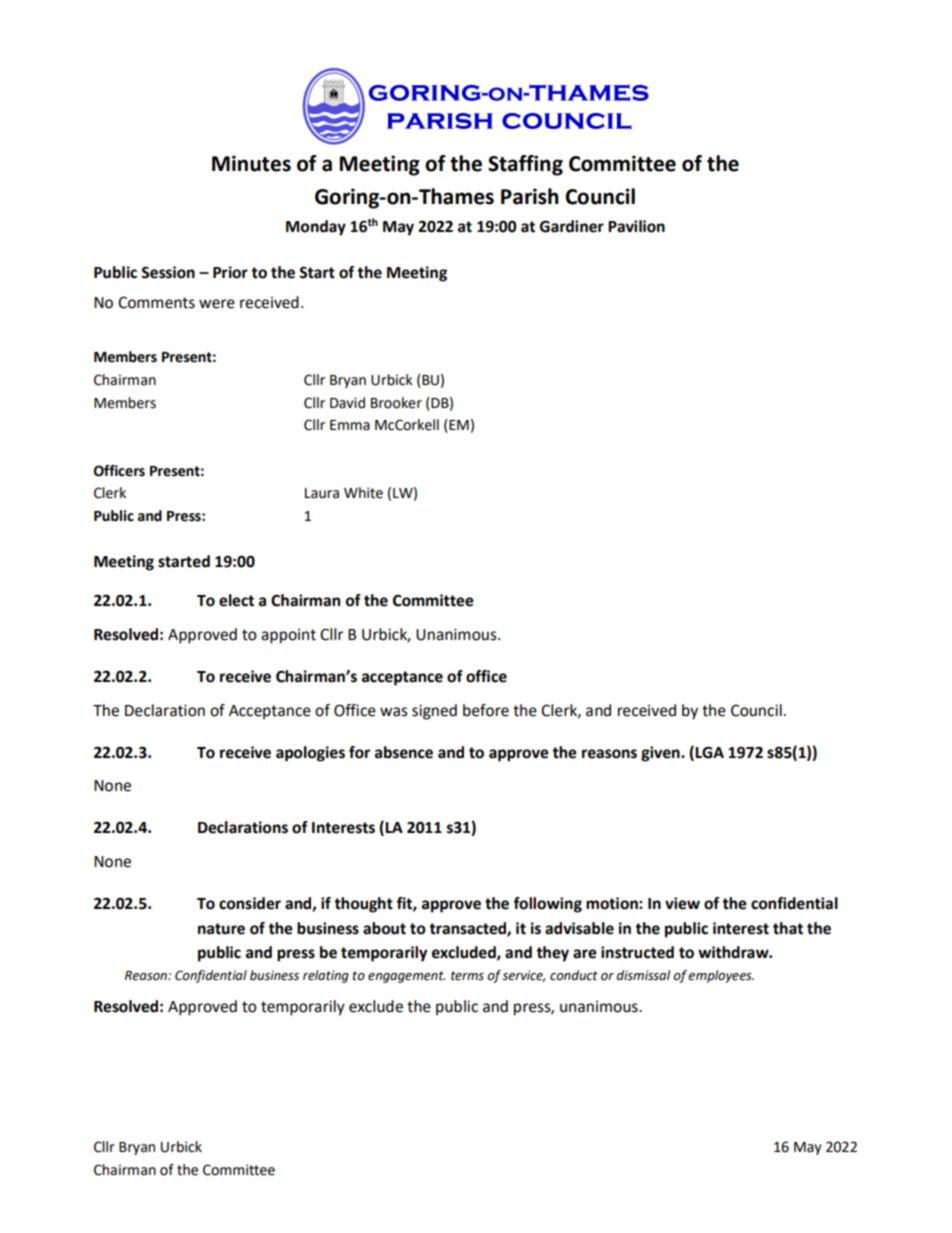 The image size is (952, 1233). I want to click on elect, so click(236, 600).
